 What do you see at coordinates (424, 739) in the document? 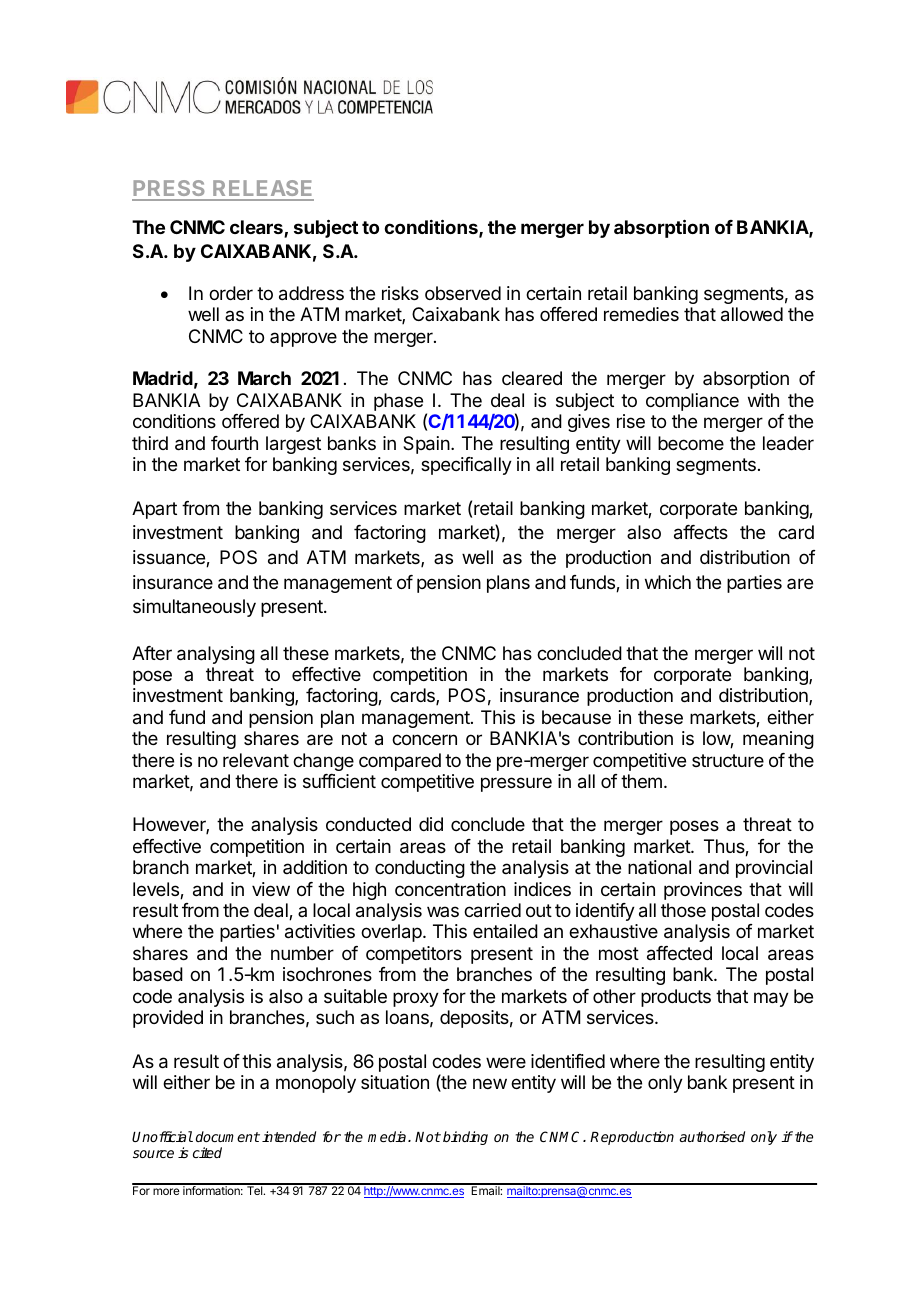
I see `concern` at bounding box center [424, 739].
